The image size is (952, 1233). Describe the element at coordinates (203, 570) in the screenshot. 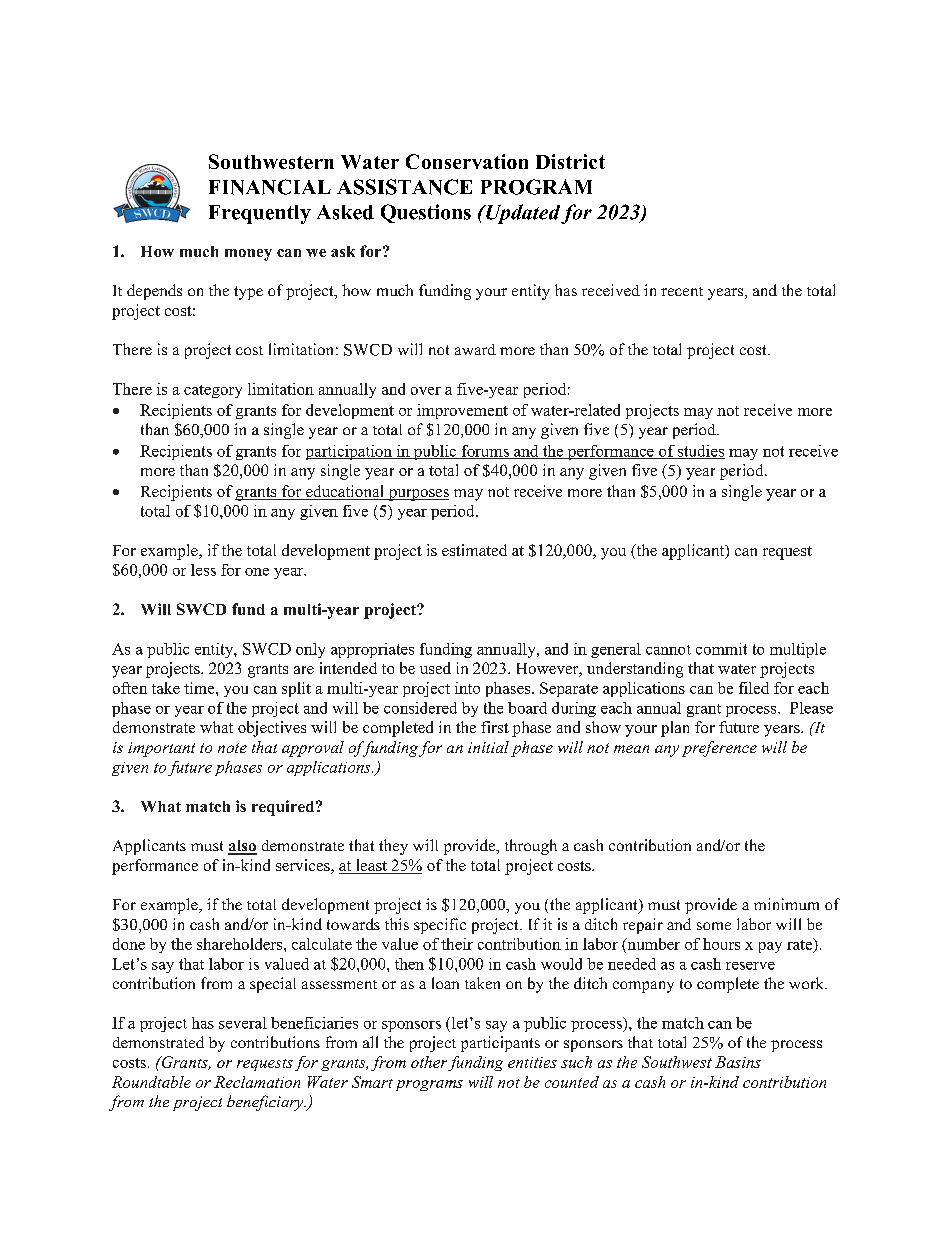

I see `less` at that location.
